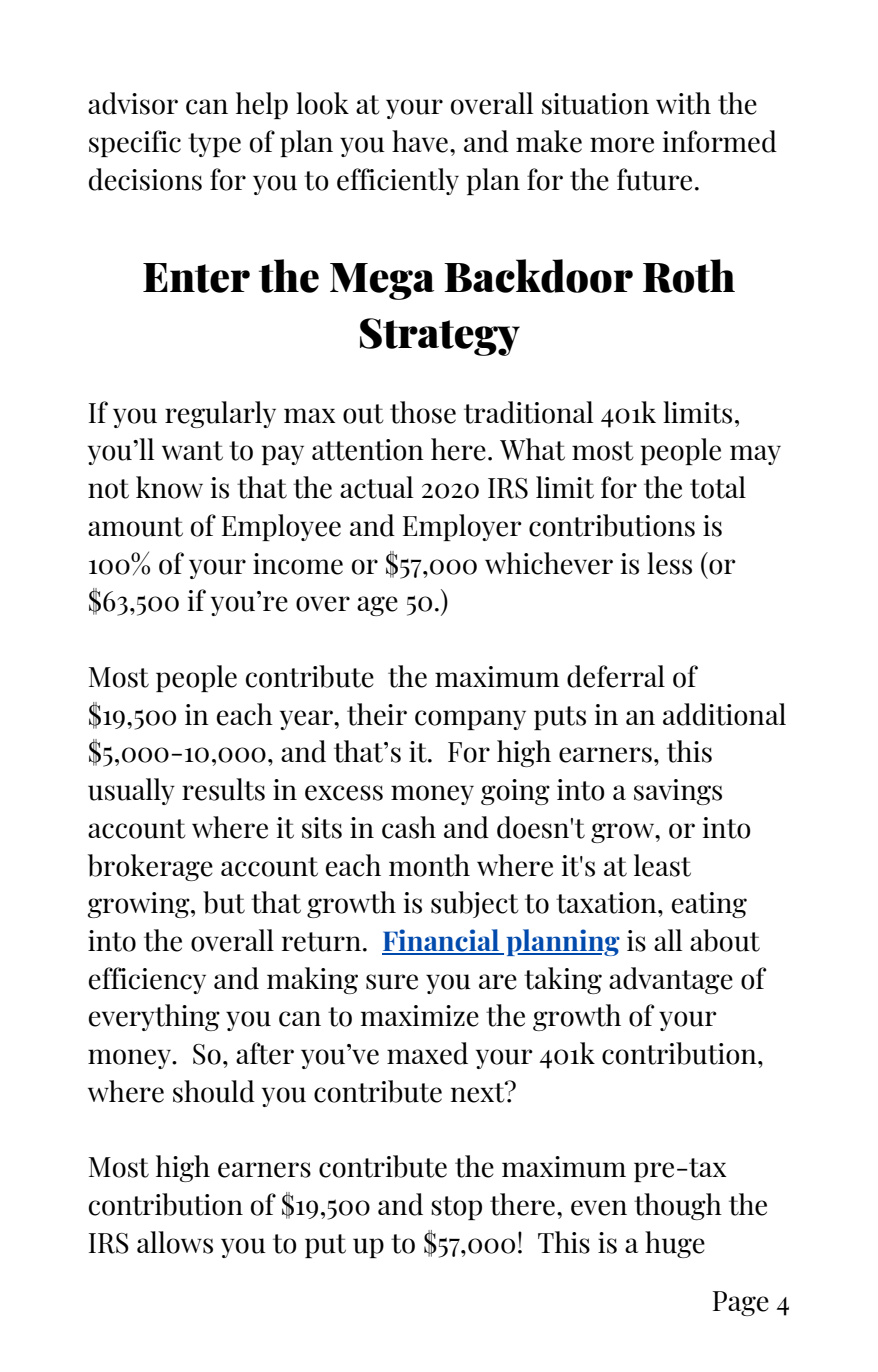 This screenshot has height=1372, width=878. What do you see at coordinates (175, 1242) in the screenshot?
I see `allows` at bounding box center [175, 1242].
